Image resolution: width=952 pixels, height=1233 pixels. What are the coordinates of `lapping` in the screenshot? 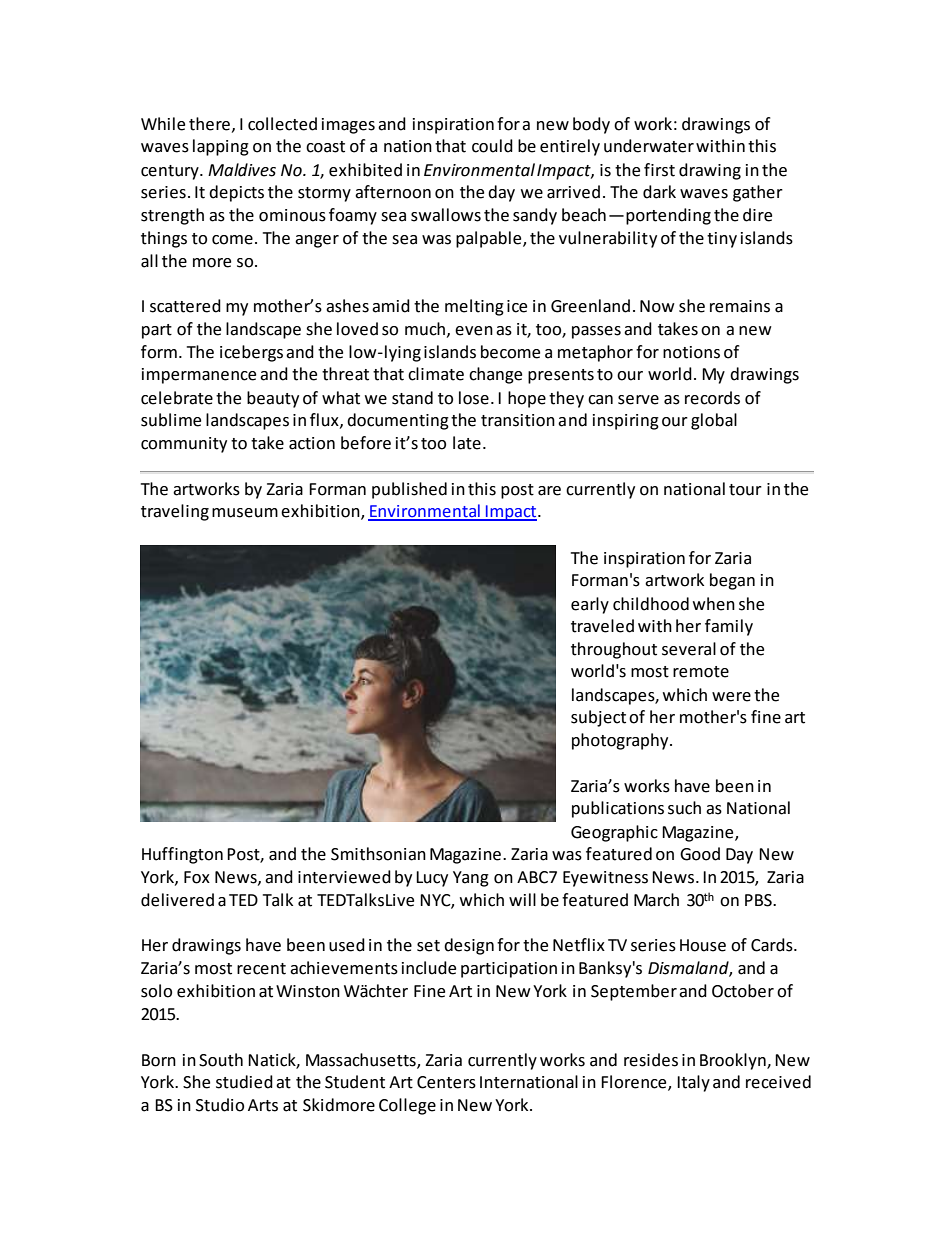 It's located at (221, 147).
